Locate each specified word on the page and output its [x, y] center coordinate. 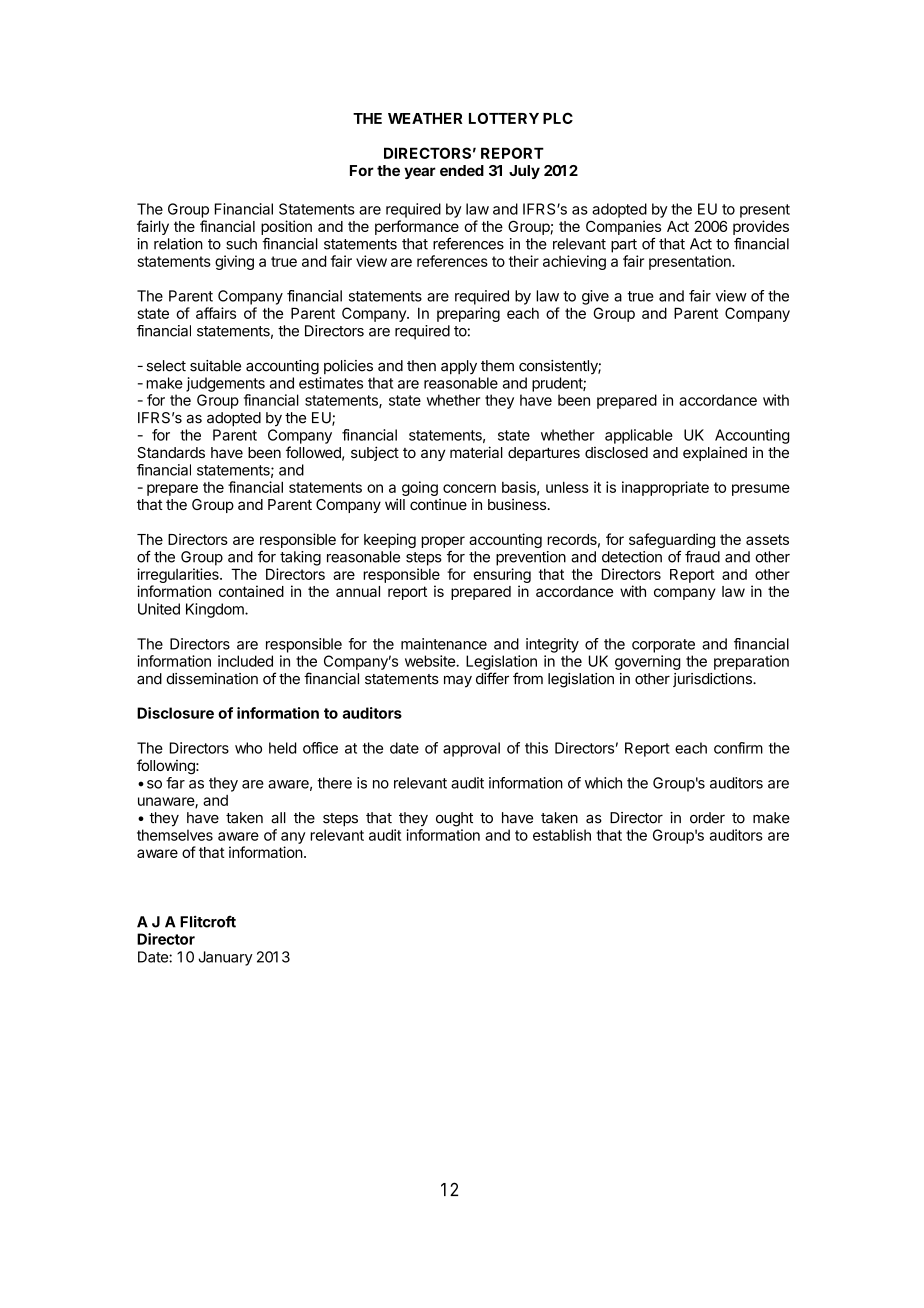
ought [454, 819]
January [225, 958]
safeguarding [672, 542]
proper [443, 542]
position [286, 227]
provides [761, 227]
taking [300, 558]
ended [462, 170]
